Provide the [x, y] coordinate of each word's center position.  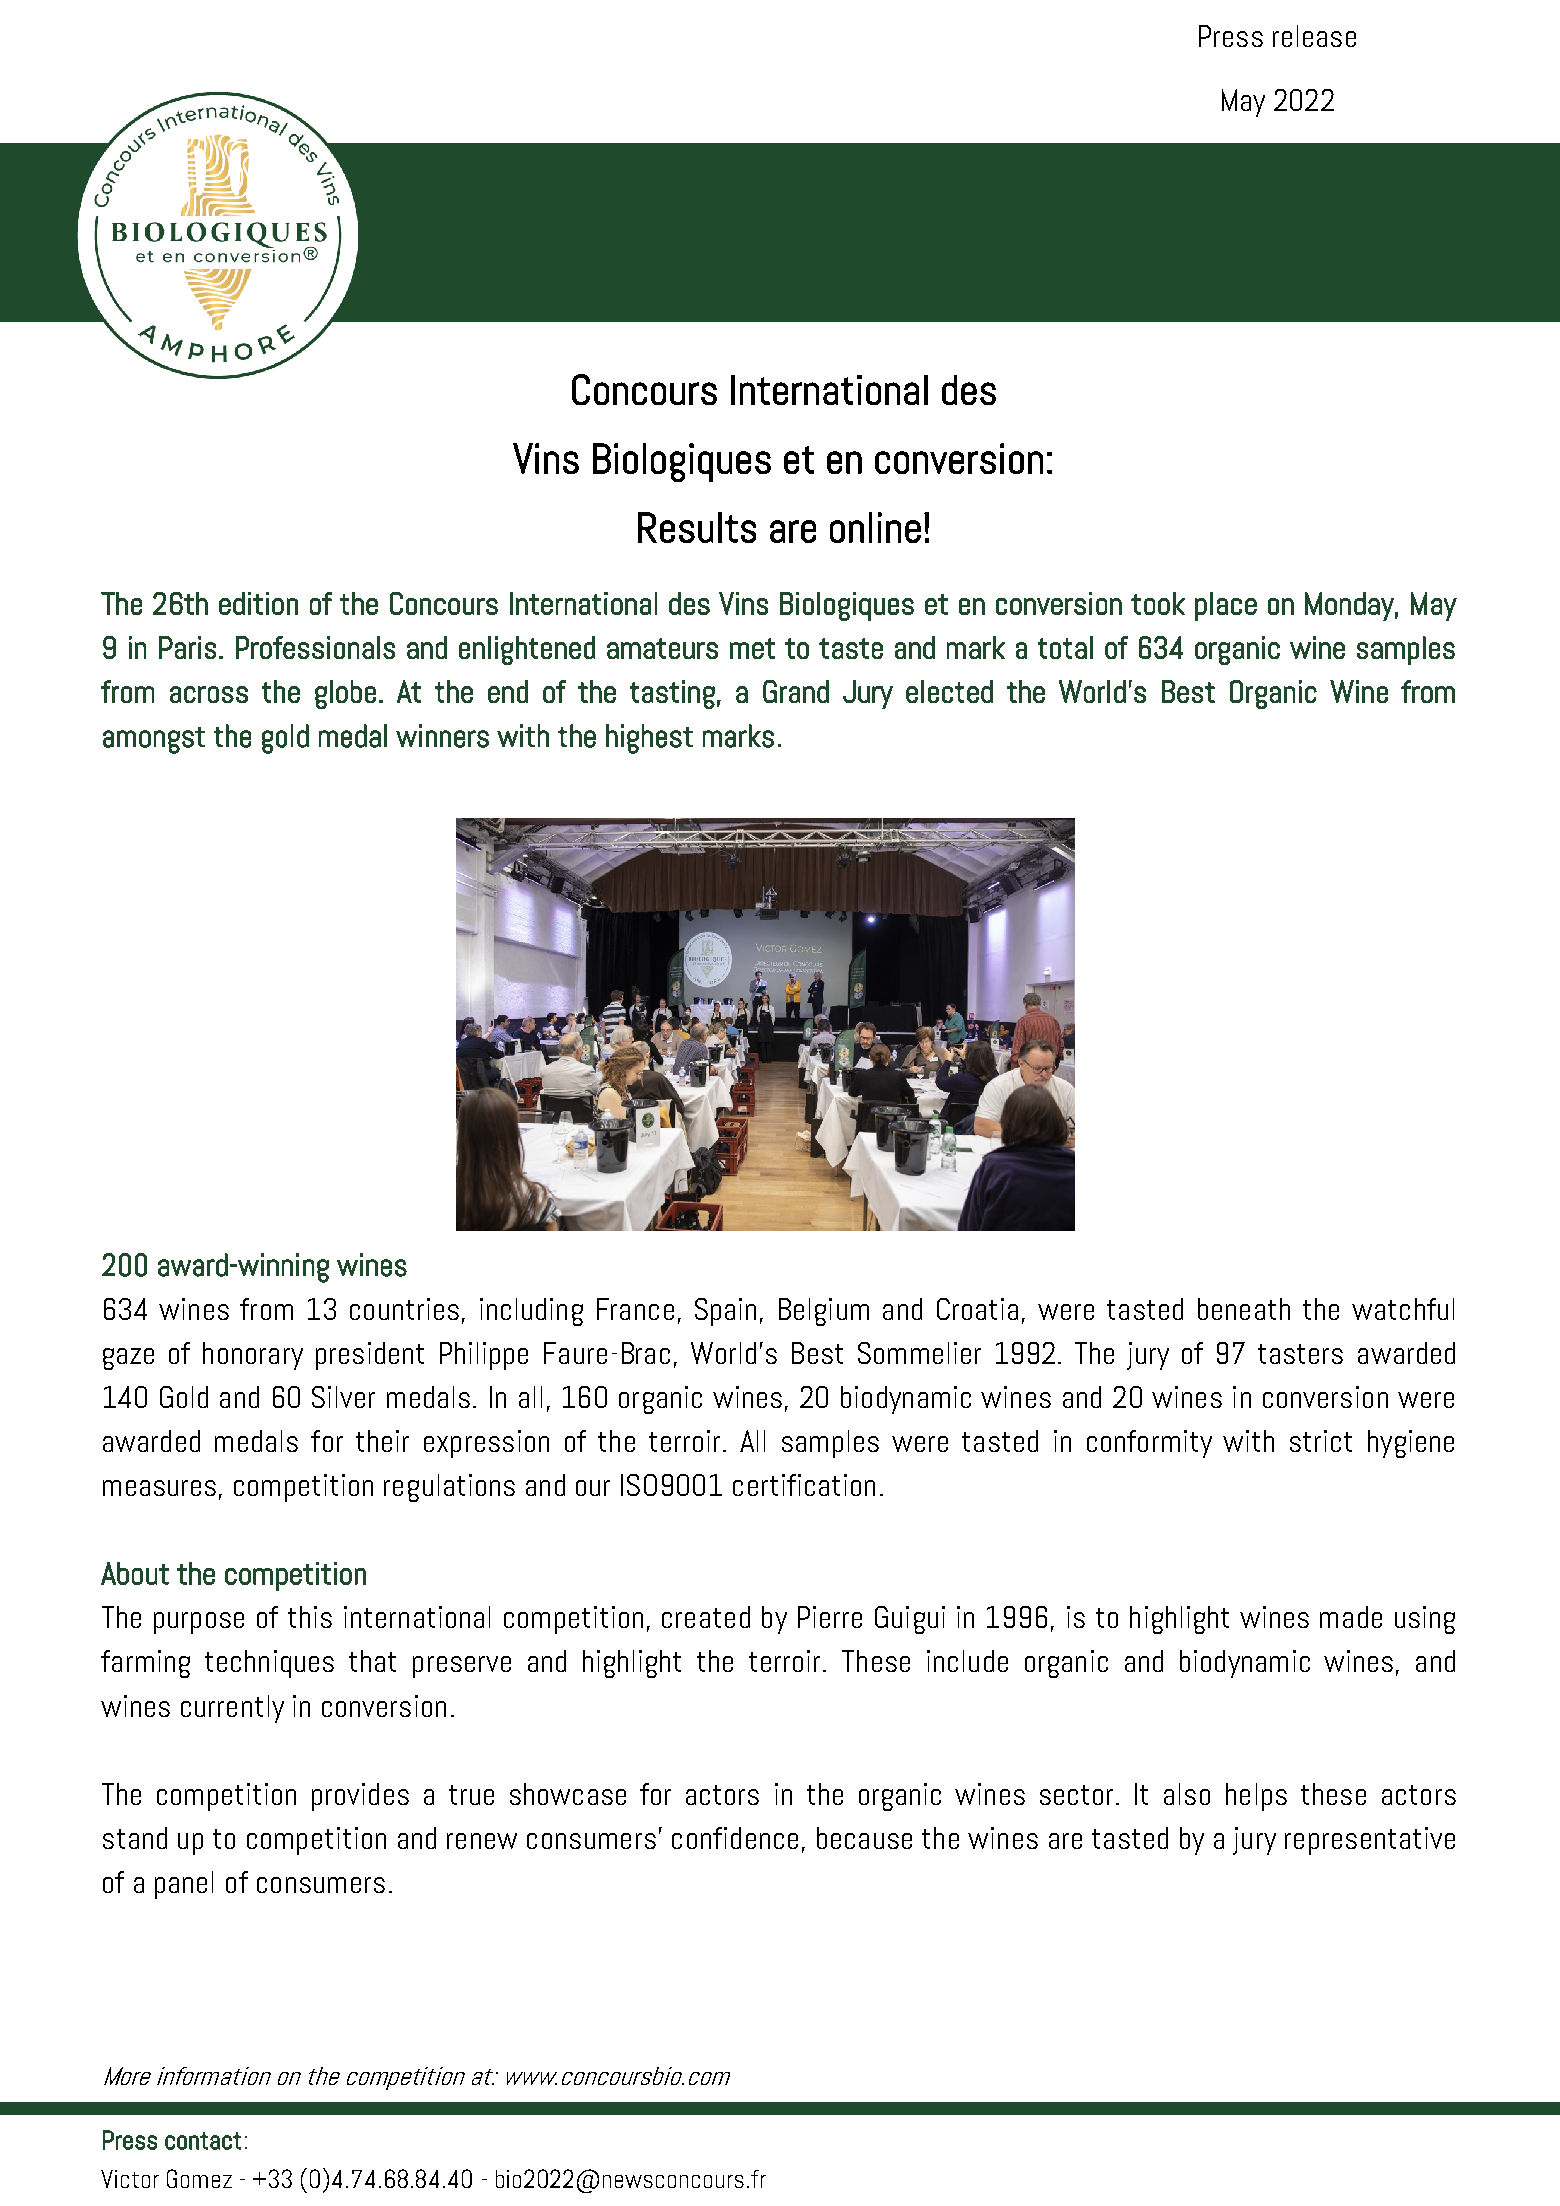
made [1351, 1617]
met [752, 648]
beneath [1244, 1309]
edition [258, 603]
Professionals [315, 647]
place [1226, 606]
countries [404, 1309]
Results [697, 527]
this [310, 1617]
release [1314, 36]
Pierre [830, 1617]
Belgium [824, 1312]
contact [203, 2141]
